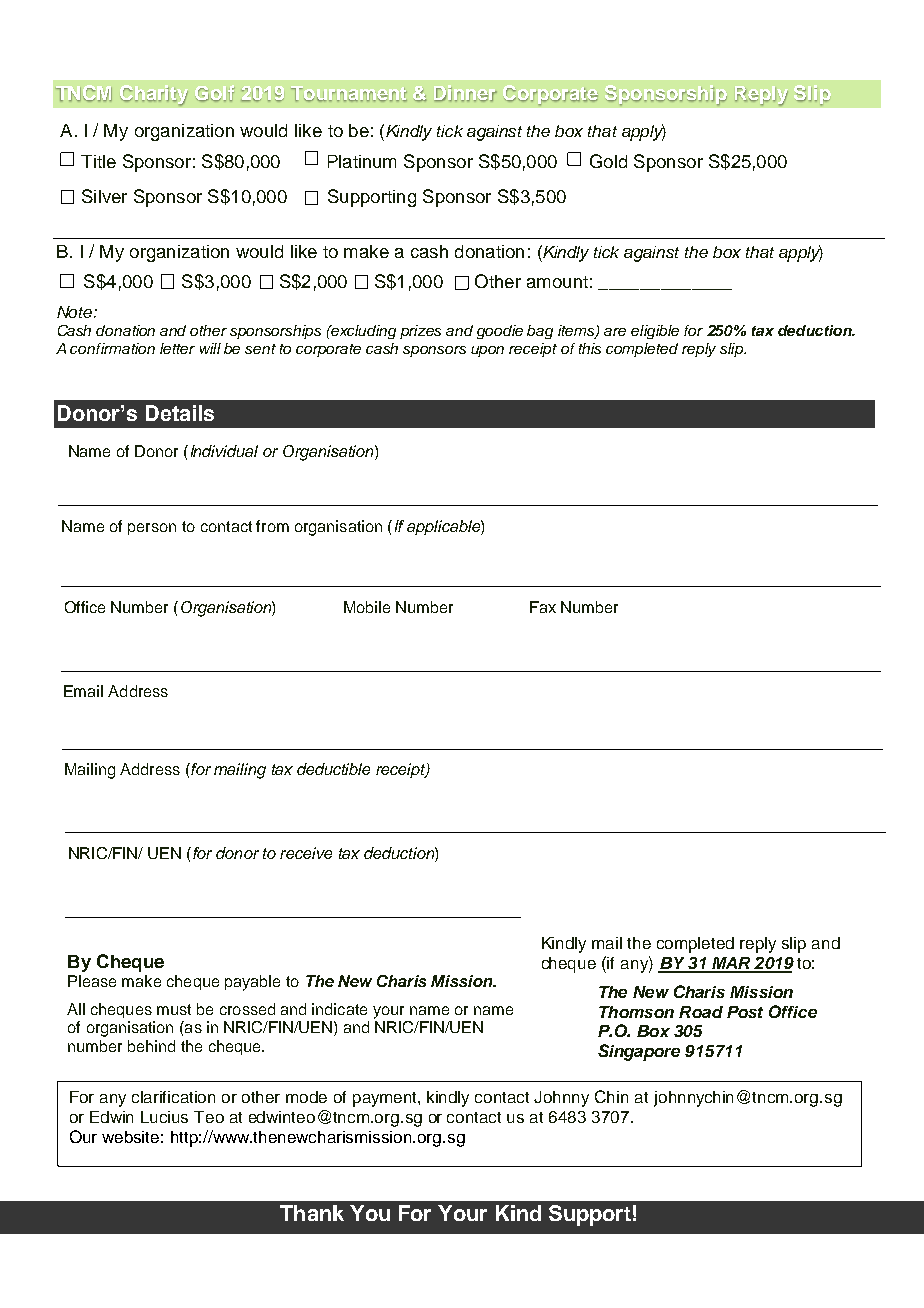 This screenshot has width=924, height=1308. What do you see at coordinates (608, 161) in the screenshot?
I see `Gold` at bounding box center [608, 161].
